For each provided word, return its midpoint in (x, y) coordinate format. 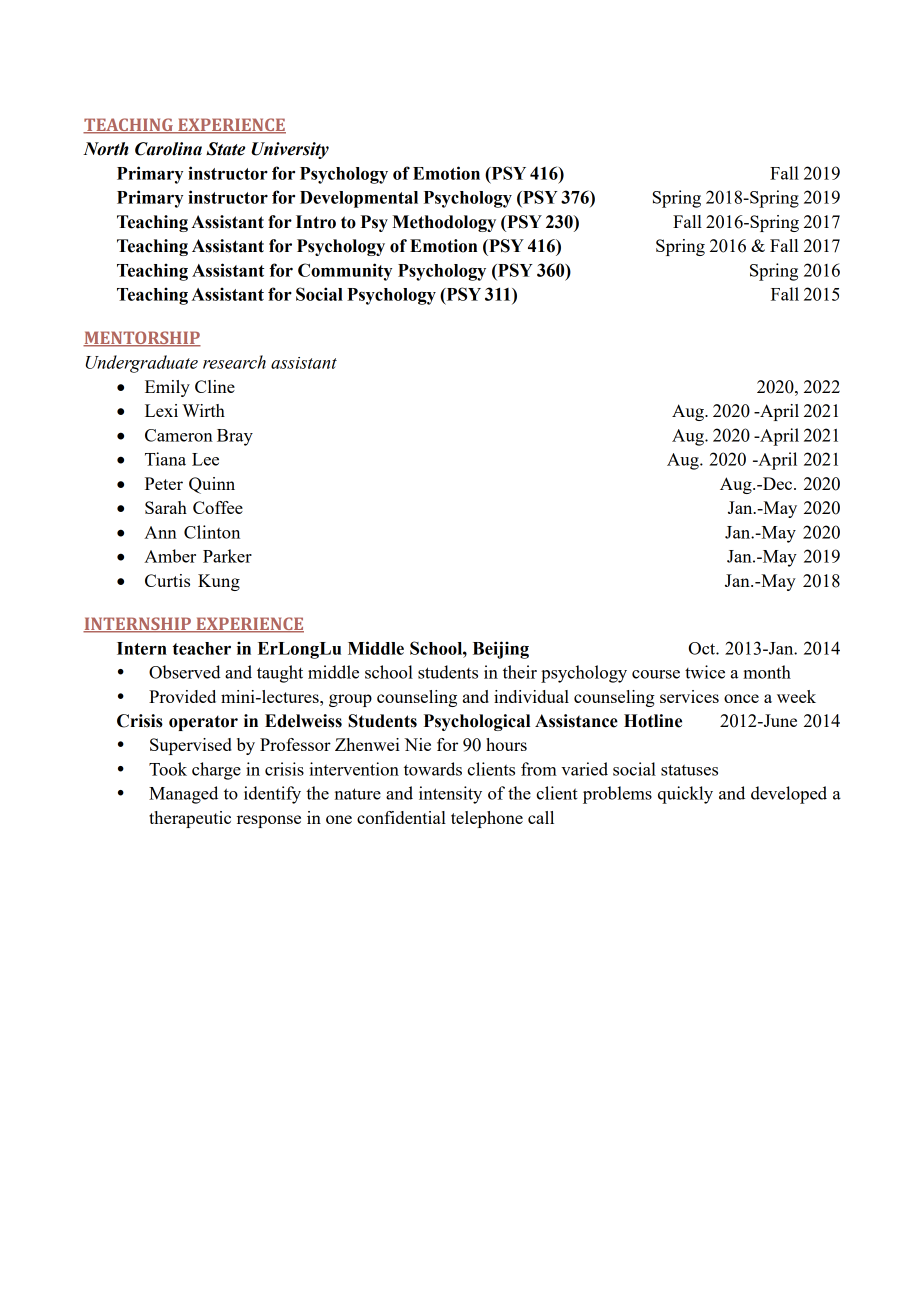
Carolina (168, 149)
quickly (685, 795)
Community (345, 272)
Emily (167, 388)
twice (705, 672)
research (234, 362)
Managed (183, 795)
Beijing (501, 650)
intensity (450, 795)
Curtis (167, 580)
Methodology (444, 223)
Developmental (359, 199)
